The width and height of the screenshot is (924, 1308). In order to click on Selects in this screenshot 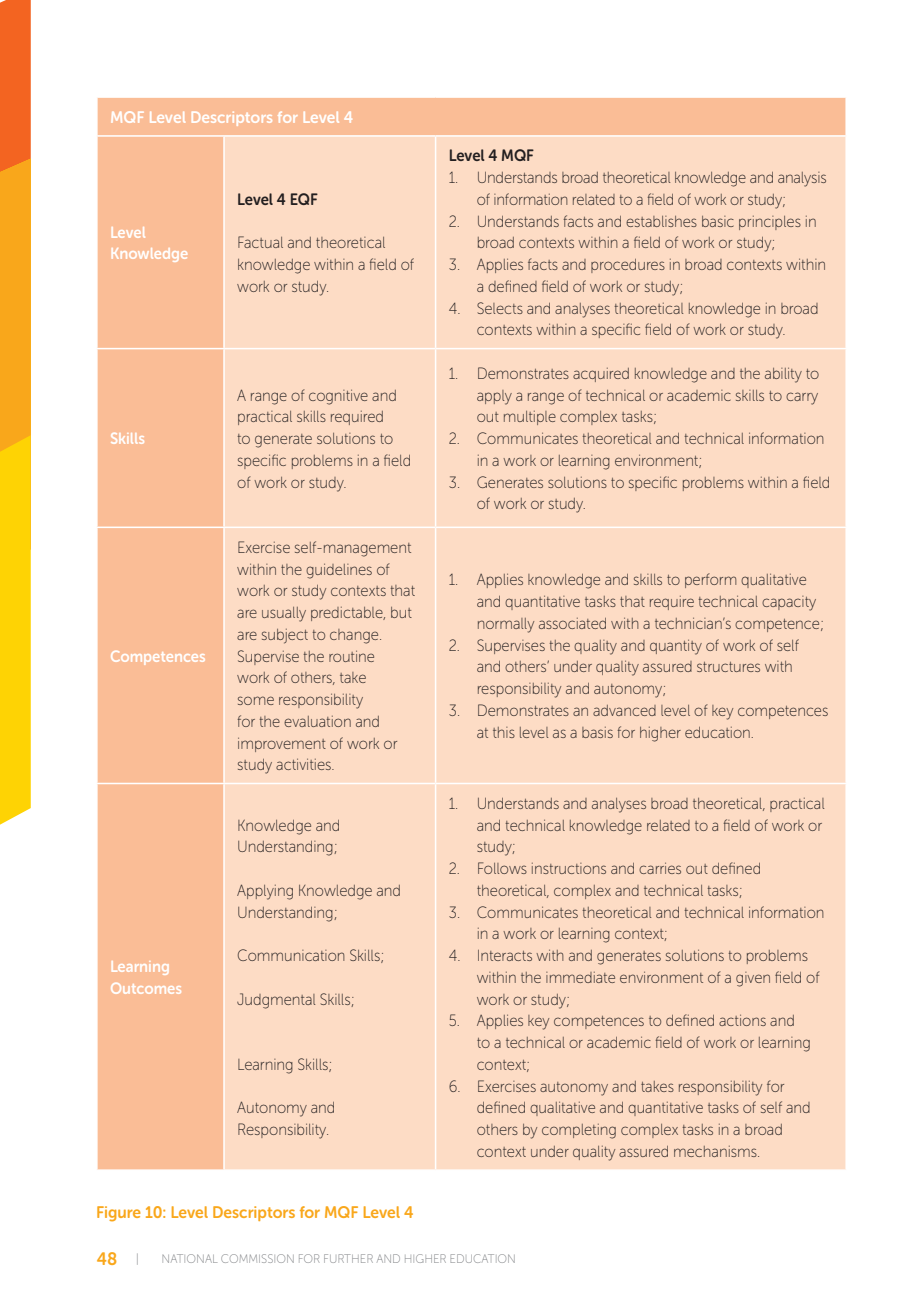, I will do `click(500, 308)`.
